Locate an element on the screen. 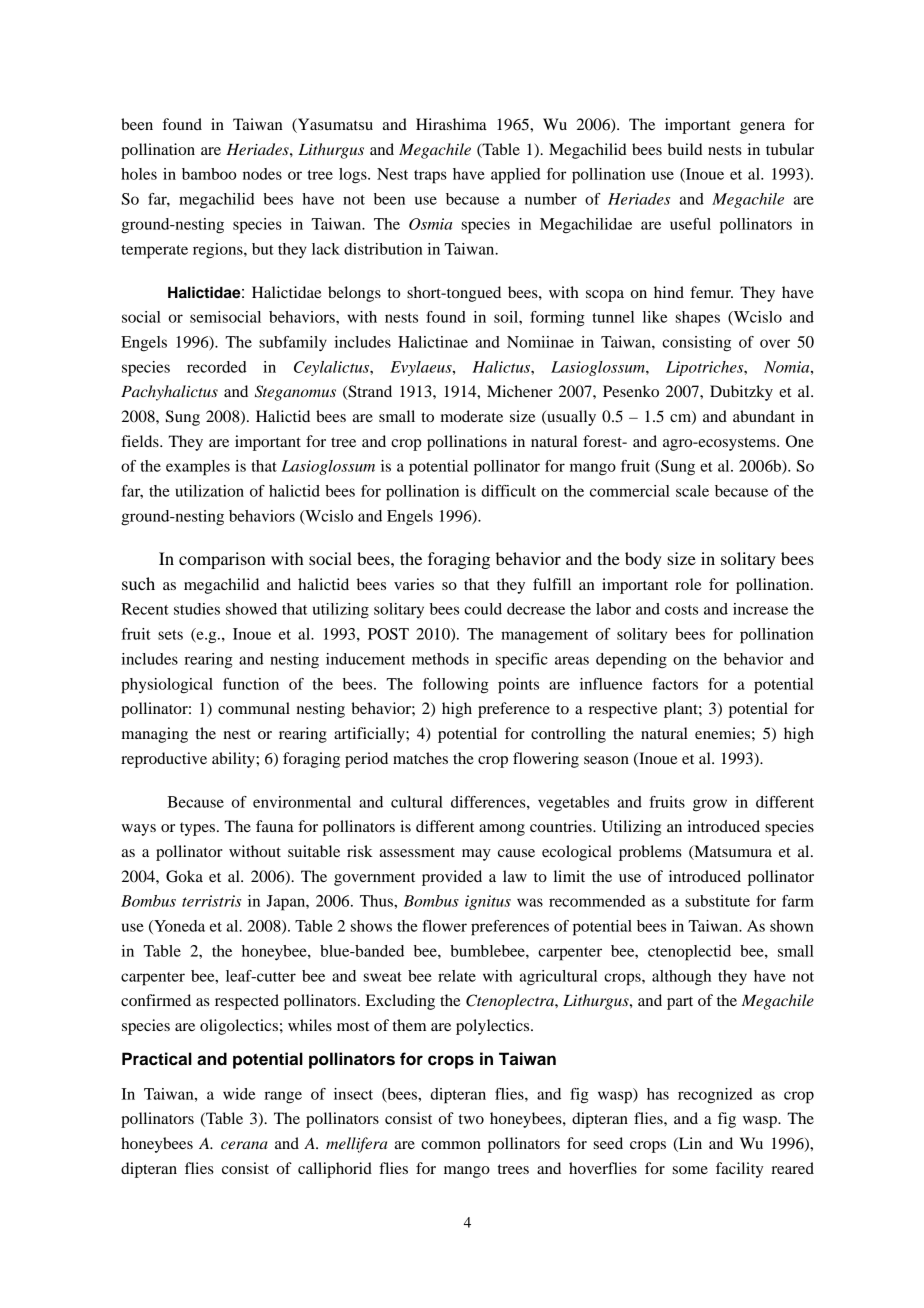 The width and height of the screenshot is (924, 1308). build is located at coordinates (685, 149).
